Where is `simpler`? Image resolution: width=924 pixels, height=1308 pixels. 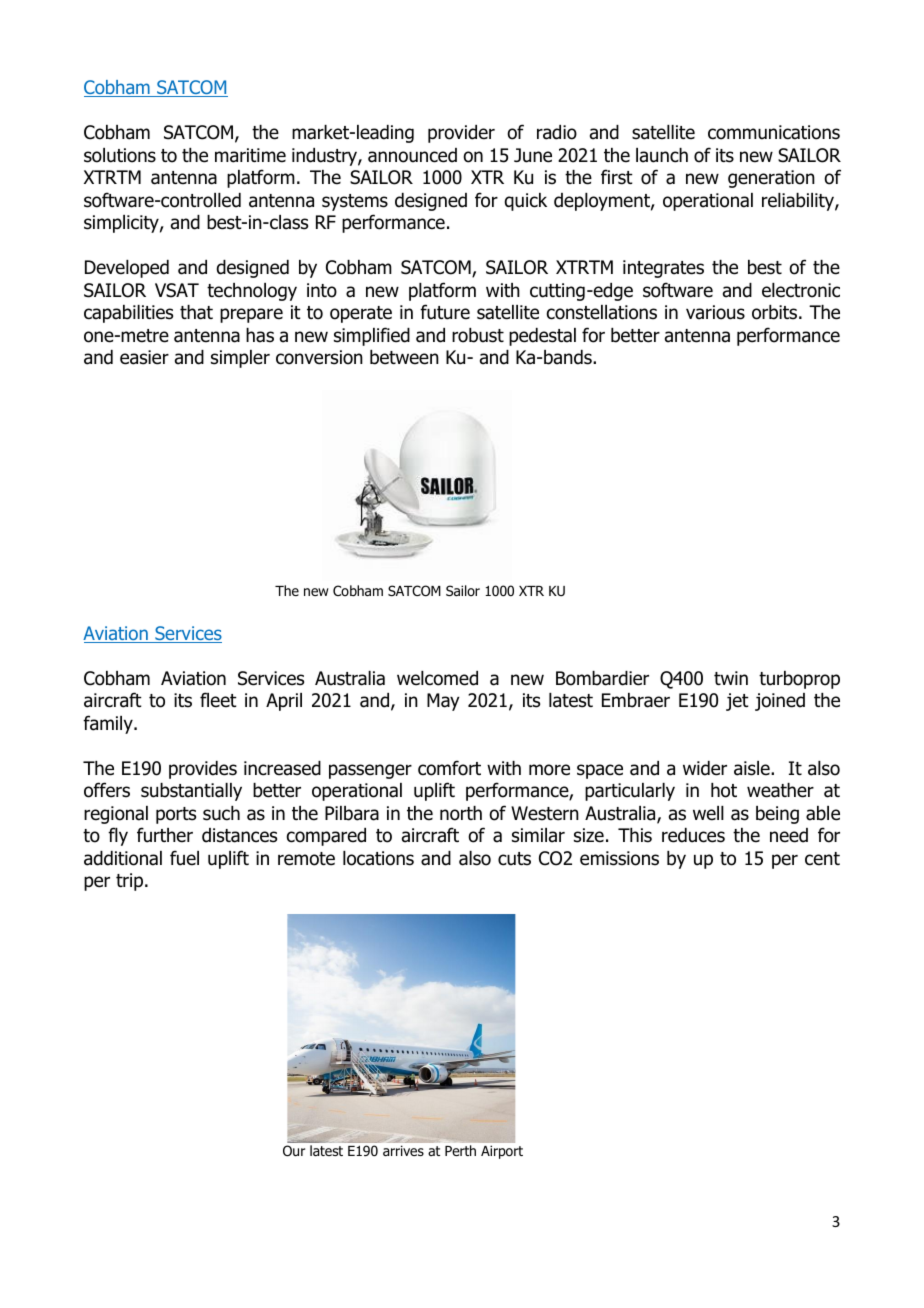
simpler is located at coordinates (240, 359).
